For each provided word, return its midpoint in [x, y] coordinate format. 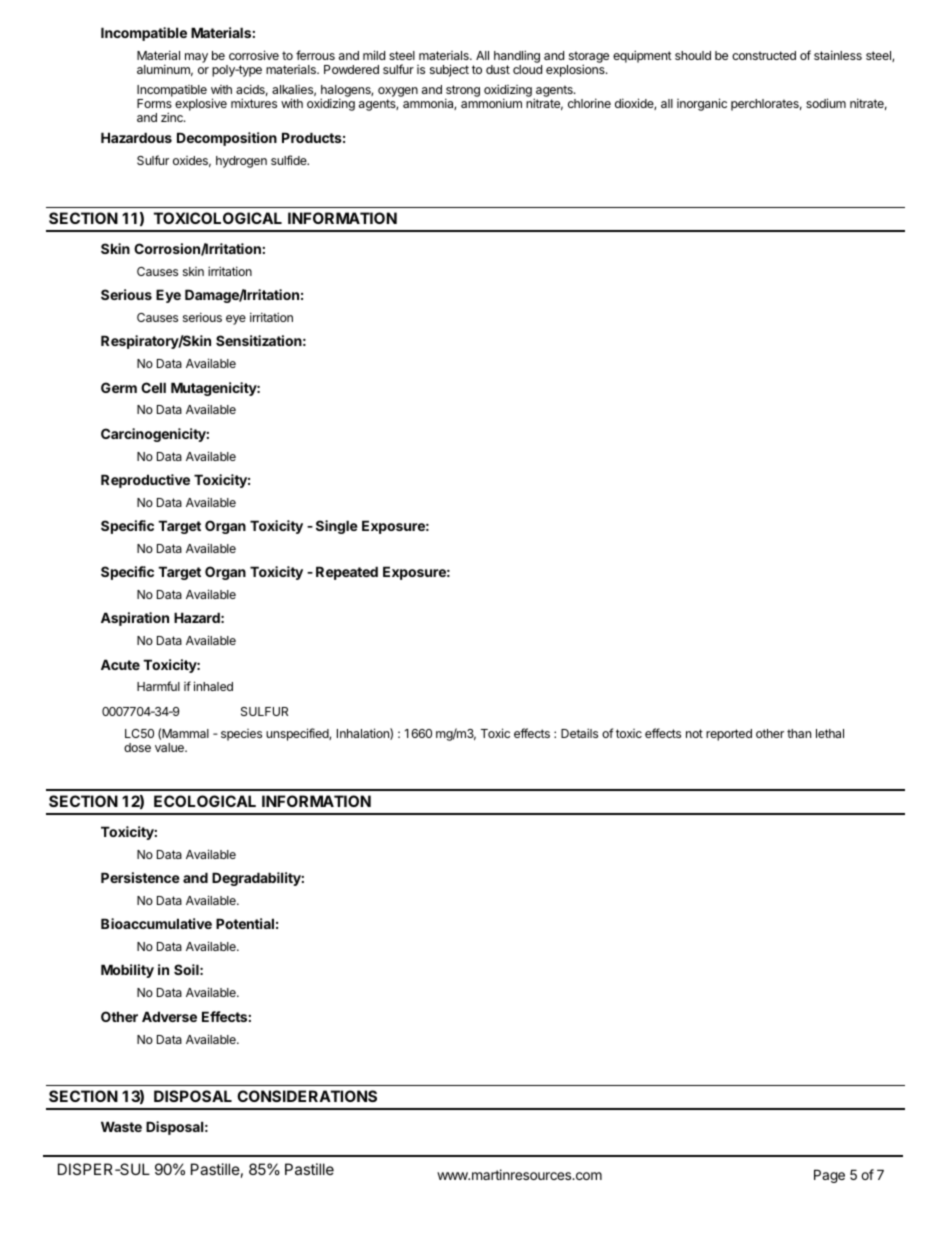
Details [579, 733]
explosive [201, 104]
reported [729, 735]
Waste [121, 1126]
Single [337, 527]
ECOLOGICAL [205, 801]
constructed [764, 55]
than [799, 733]
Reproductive [145, 481]
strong [462, 92]
